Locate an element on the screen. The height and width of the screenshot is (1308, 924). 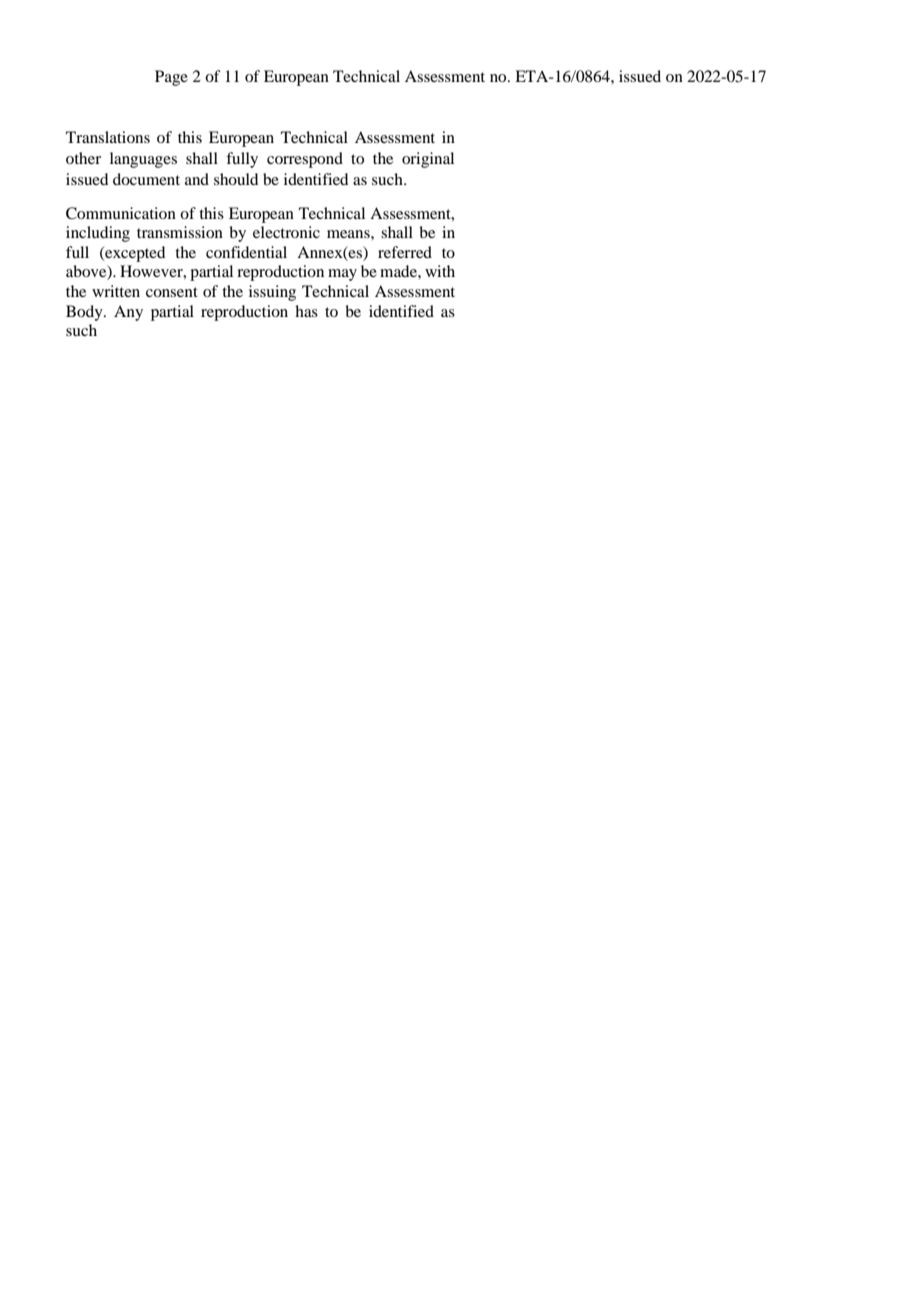
Any is located at coordinates (128, 313).
